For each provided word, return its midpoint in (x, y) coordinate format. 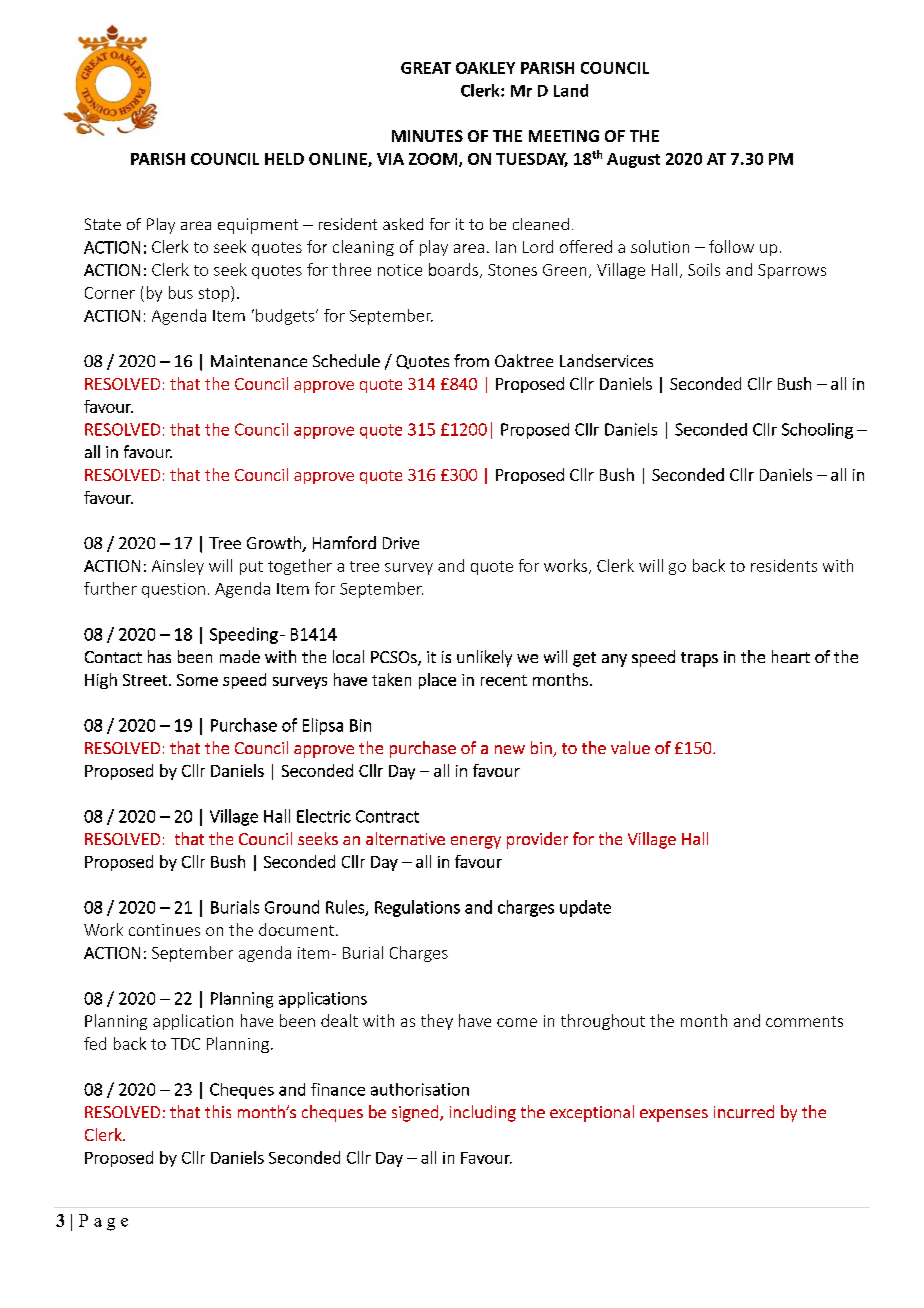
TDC (185, 1044)
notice (400, 270)
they (437, 1022)
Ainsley (178, 567)
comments (804, 1021)
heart (791, 656)
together (300, 567)
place (437, 681)
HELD (284, 159)
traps (699, 659)
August (633, 160)
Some (197, 680)
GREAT (426, 68)
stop (215, 294)
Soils (704, 269)
